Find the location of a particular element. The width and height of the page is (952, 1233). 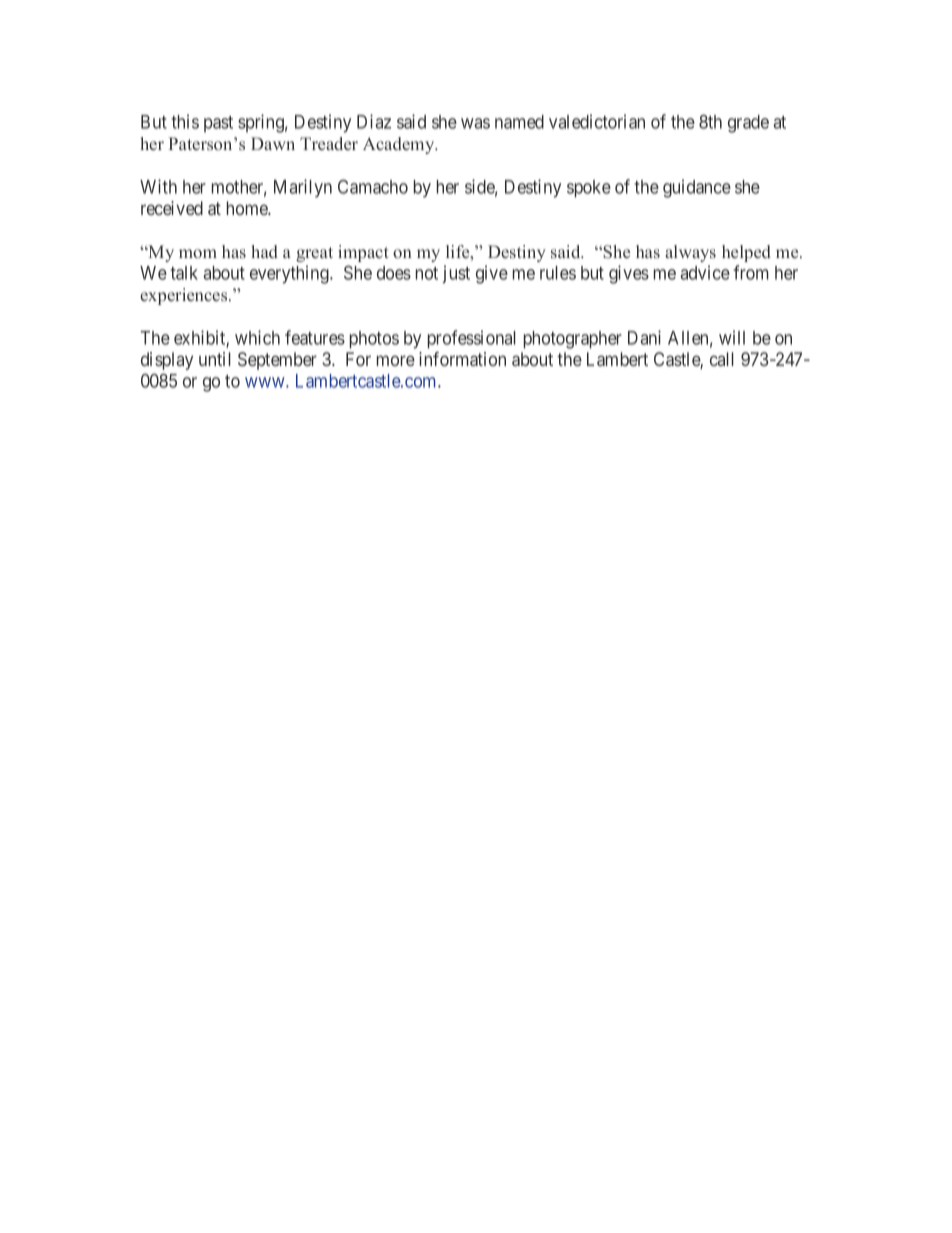

guidance is located at coordinates (697, 188).
